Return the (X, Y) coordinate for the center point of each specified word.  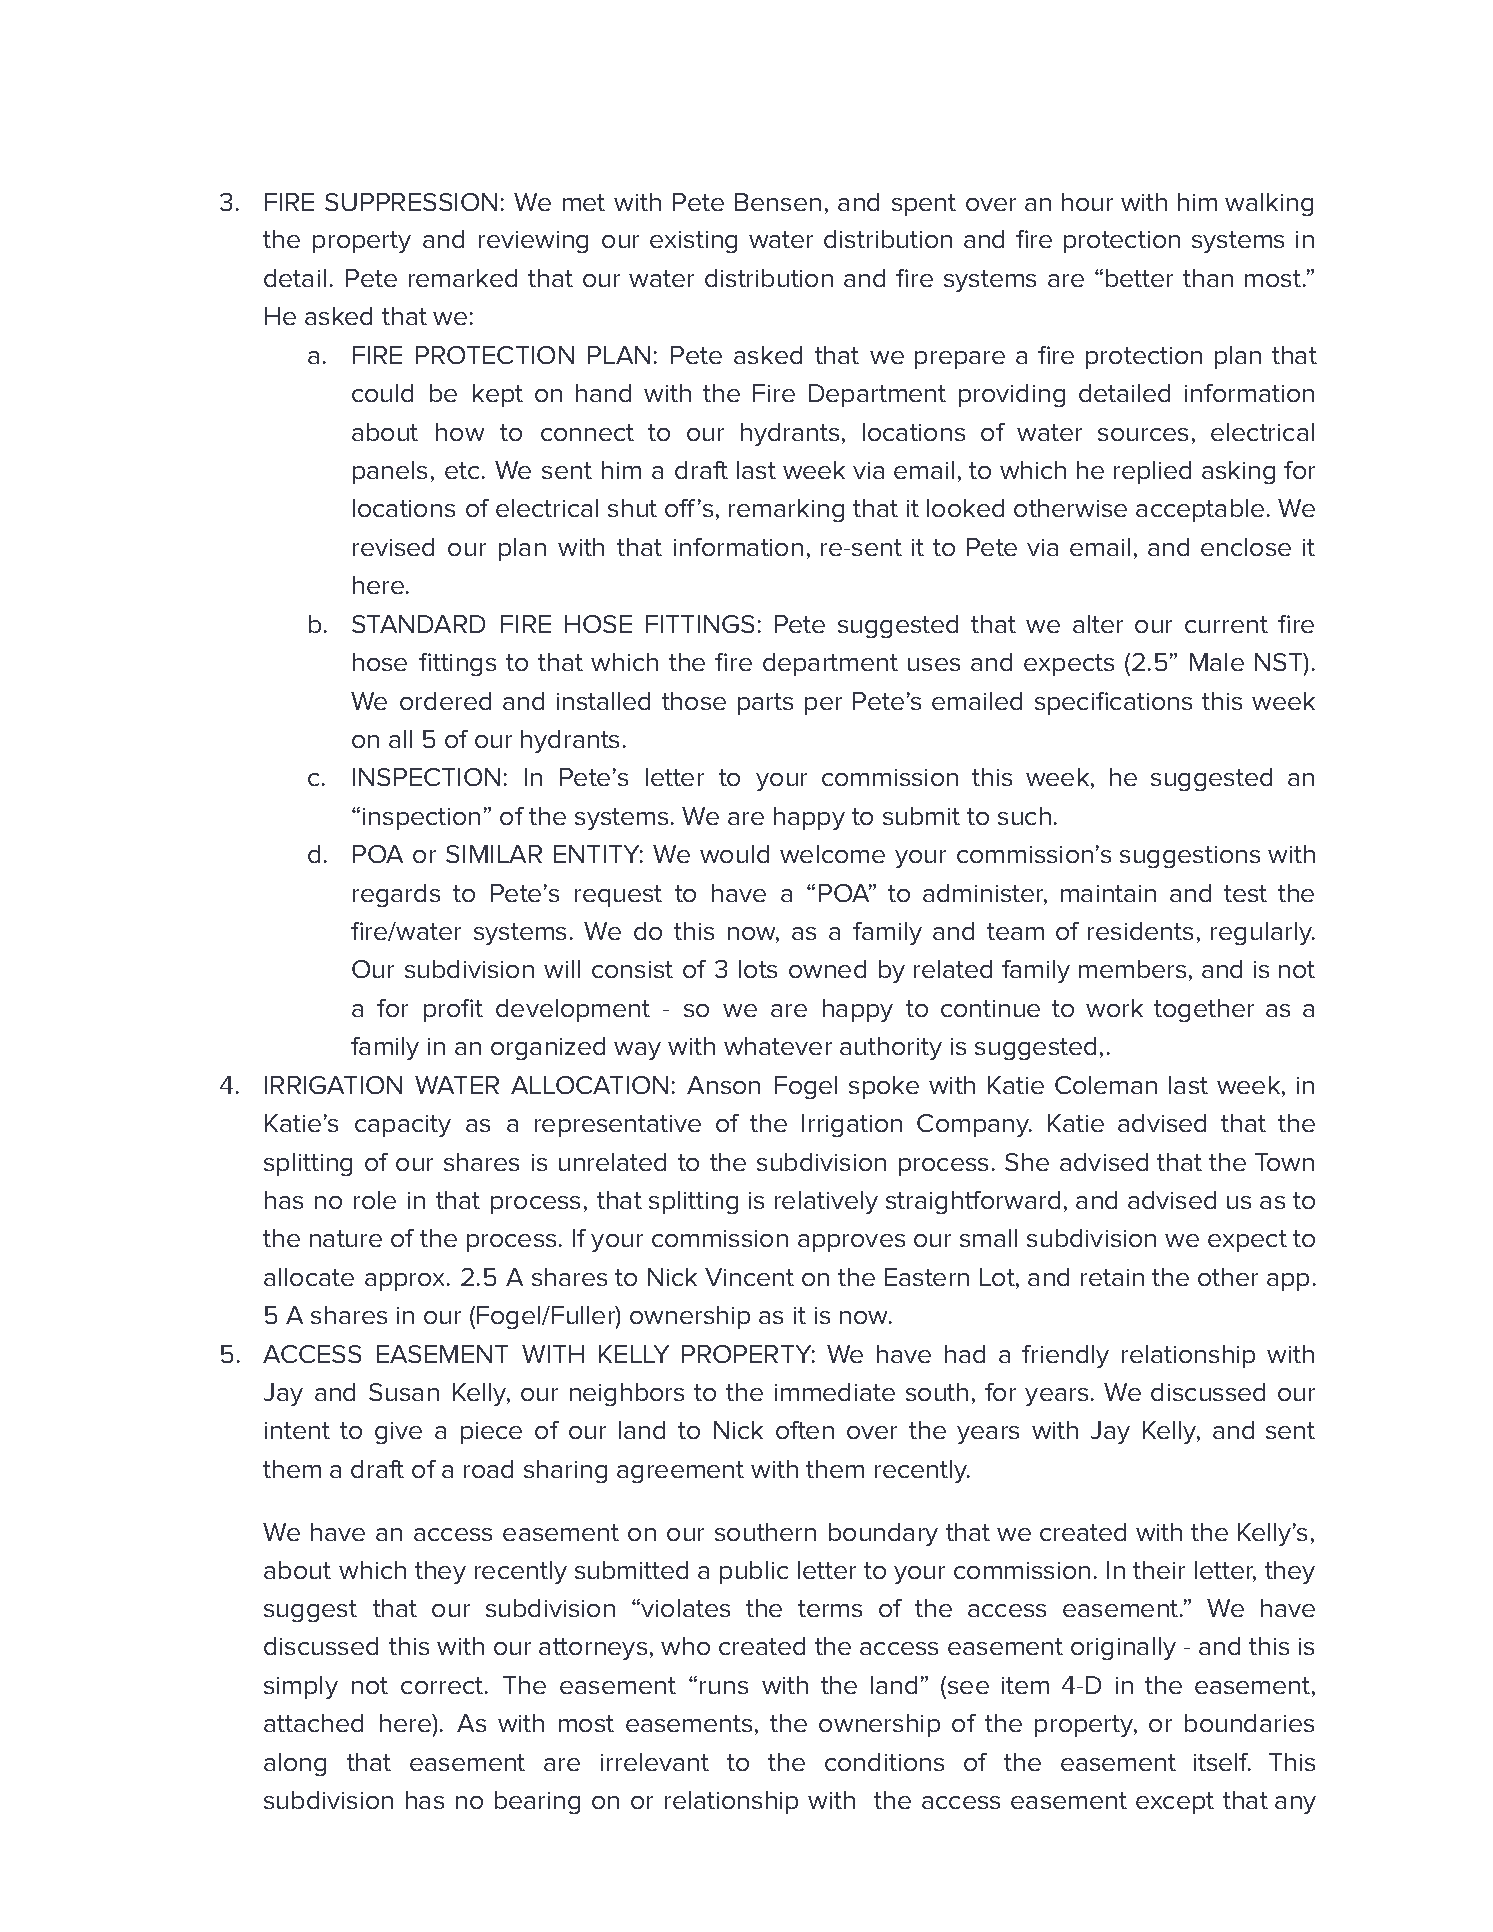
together (1204, 1010)
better (1139, 278)
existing (693, 242)
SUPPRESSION (411, 202)
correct (443, 1685)
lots (758, 969)
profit (453, 1010)
